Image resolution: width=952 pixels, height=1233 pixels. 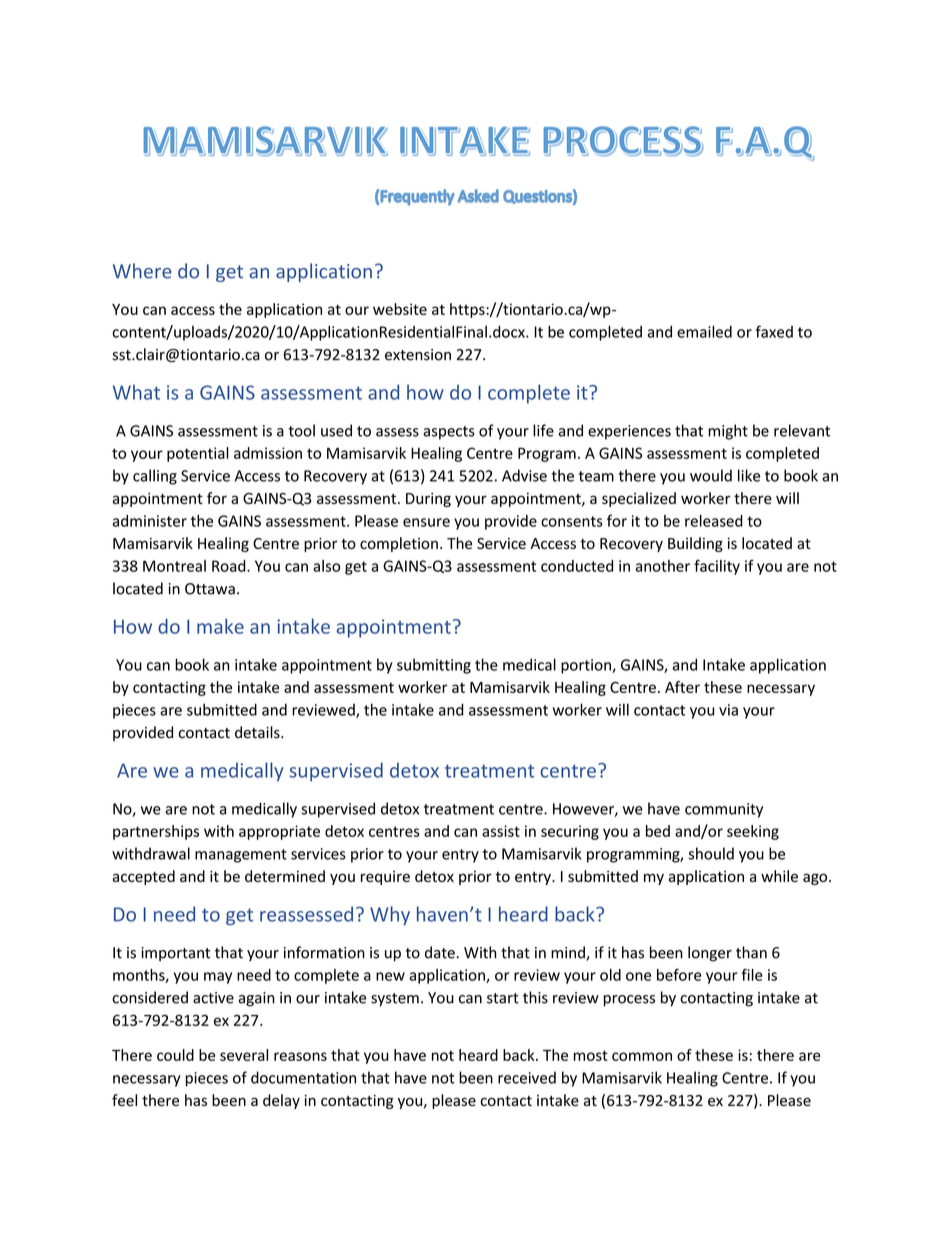 What do you see at coordinates (385, 878) in the image?
I see `require` at bounding box center [385, 878].
